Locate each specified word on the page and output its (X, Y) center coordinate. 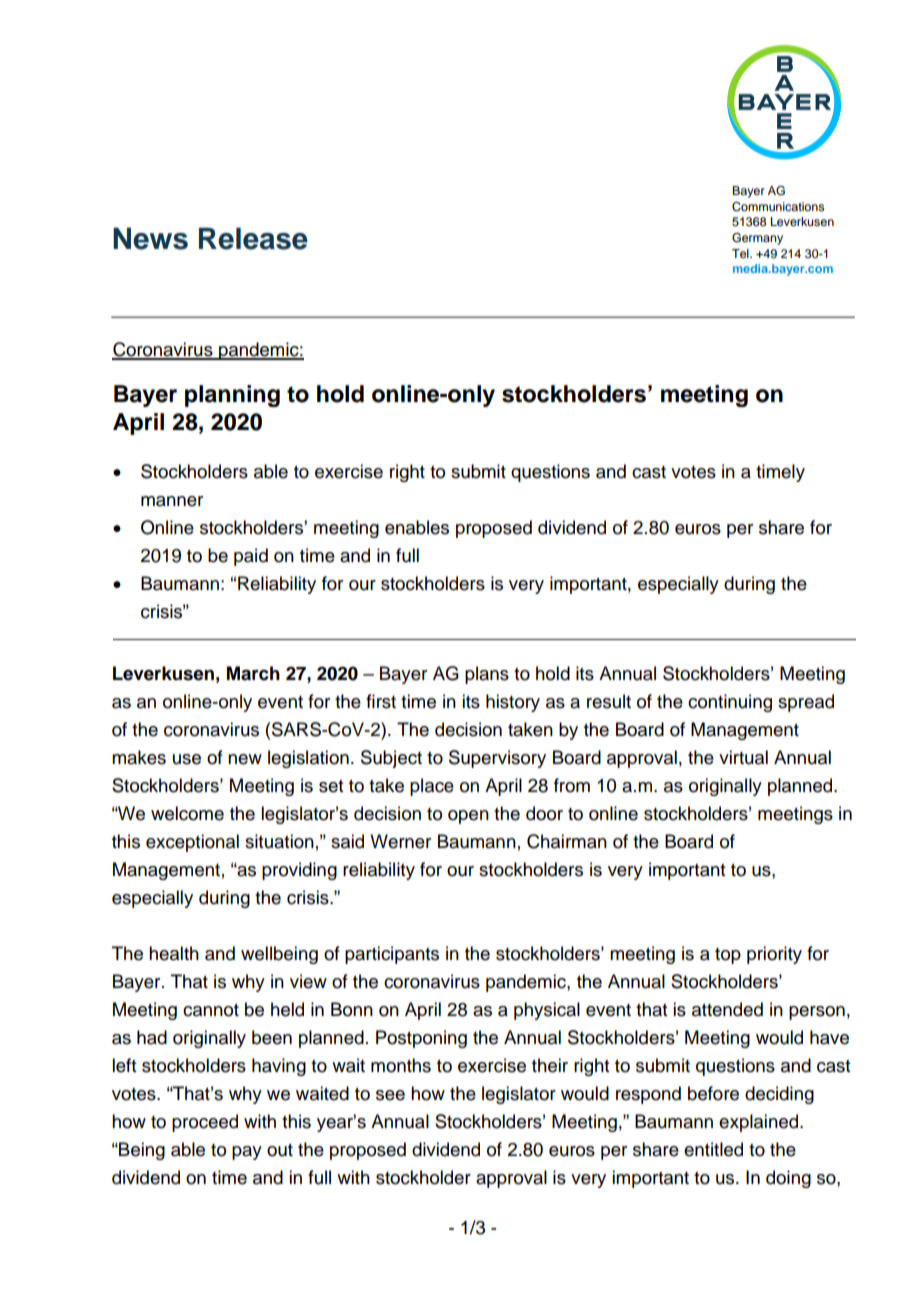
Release (253, 238)
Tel (741, 253)
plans (487, 675)
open (468, 817)
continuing (730, 703)
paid (251, 557)
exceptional (192, 843)
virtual (743, 757)
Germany (757, 239)
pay (247, 1153)
